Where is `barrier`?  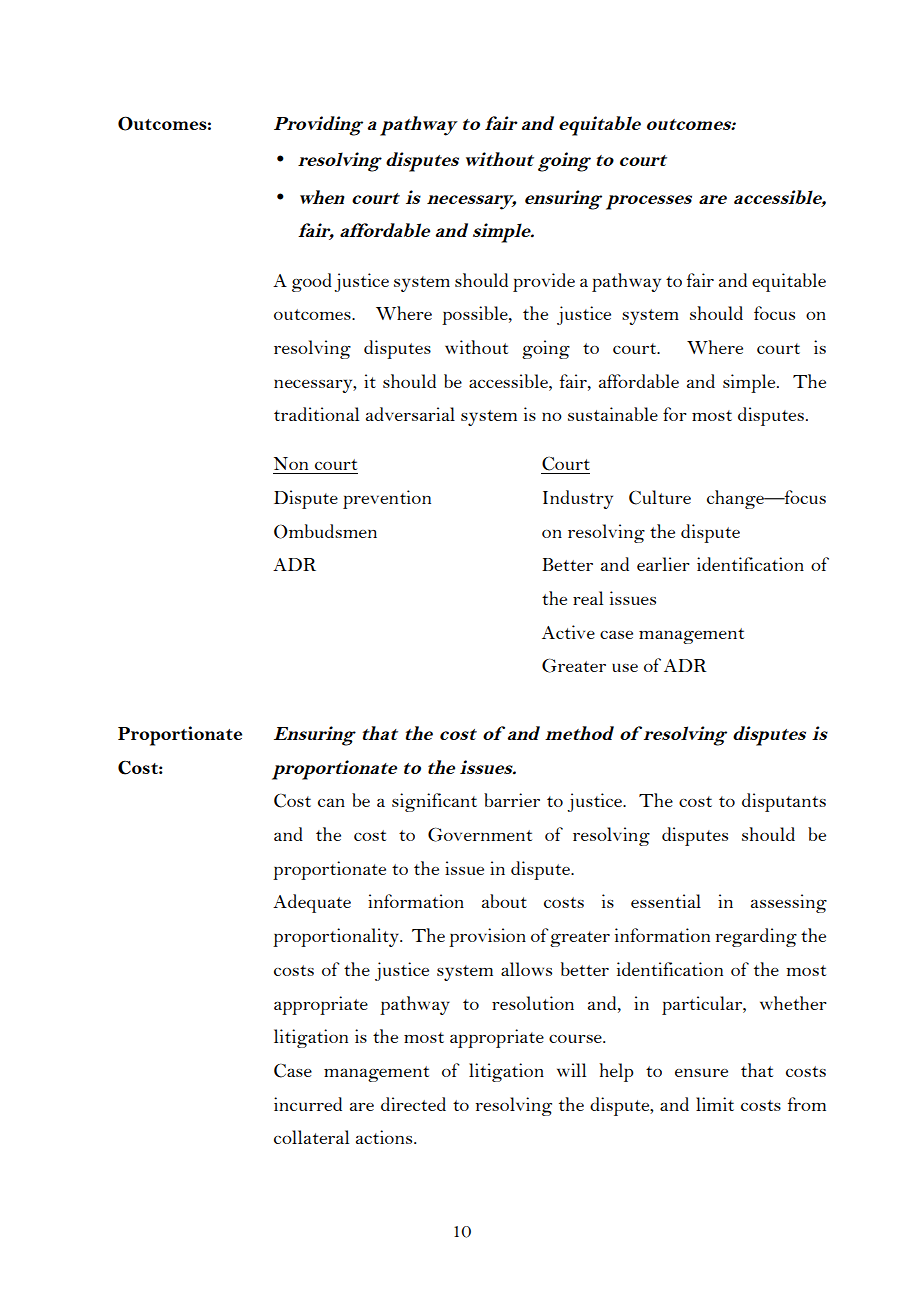 barrier is located at coordinates (512, 800).
